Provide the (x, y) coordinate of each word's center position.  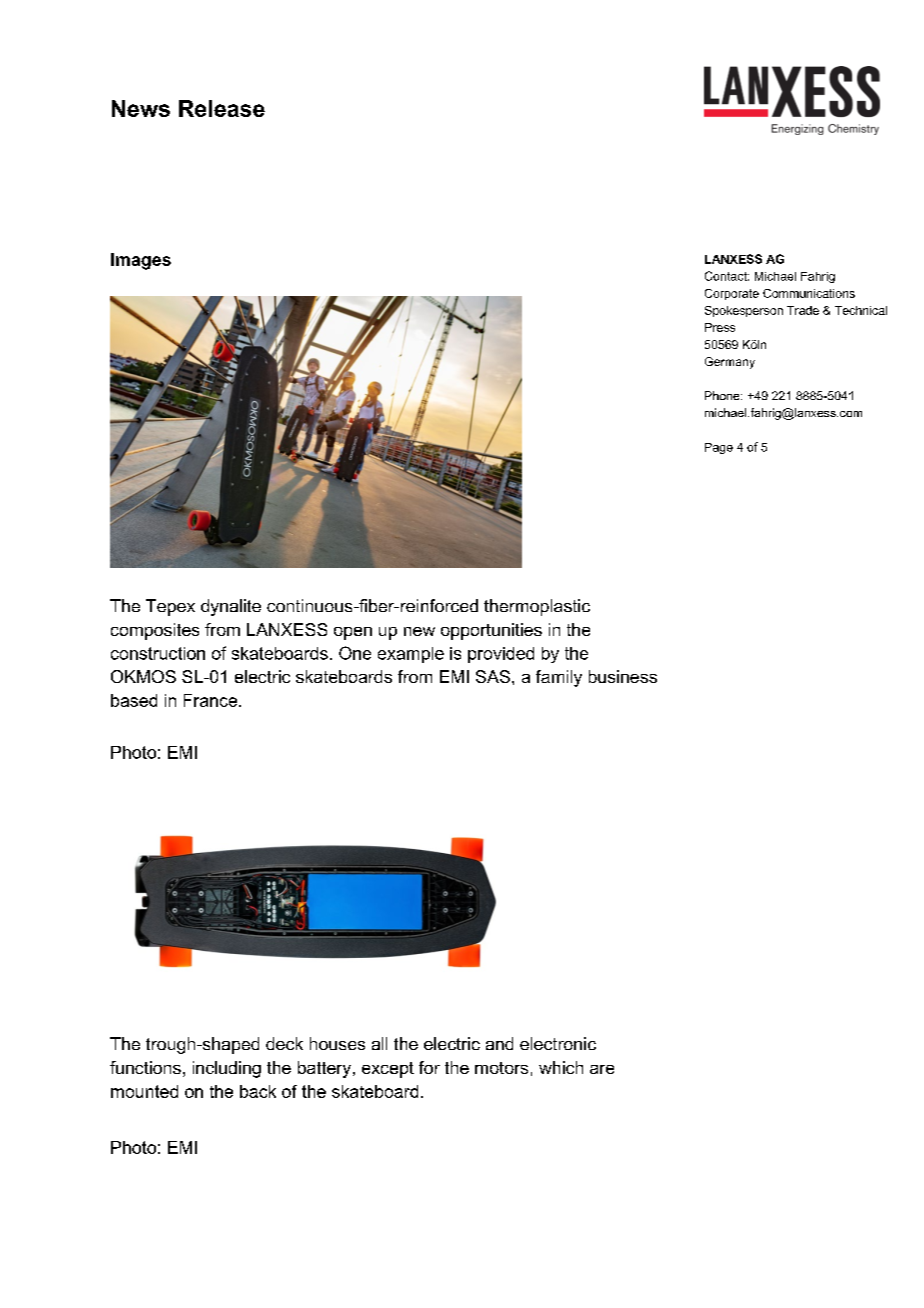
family (559, 678)
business (623, 676)
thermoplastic (537, 607)
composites (155, 631)
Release (222, 108)
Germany (730, 363)
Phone (723, 395)
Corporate (732, 294)
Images (141, 261)
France (212, 700)
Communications (809, 293)
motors (501, 1068)
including (227, 1069)
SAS (493, 676)
